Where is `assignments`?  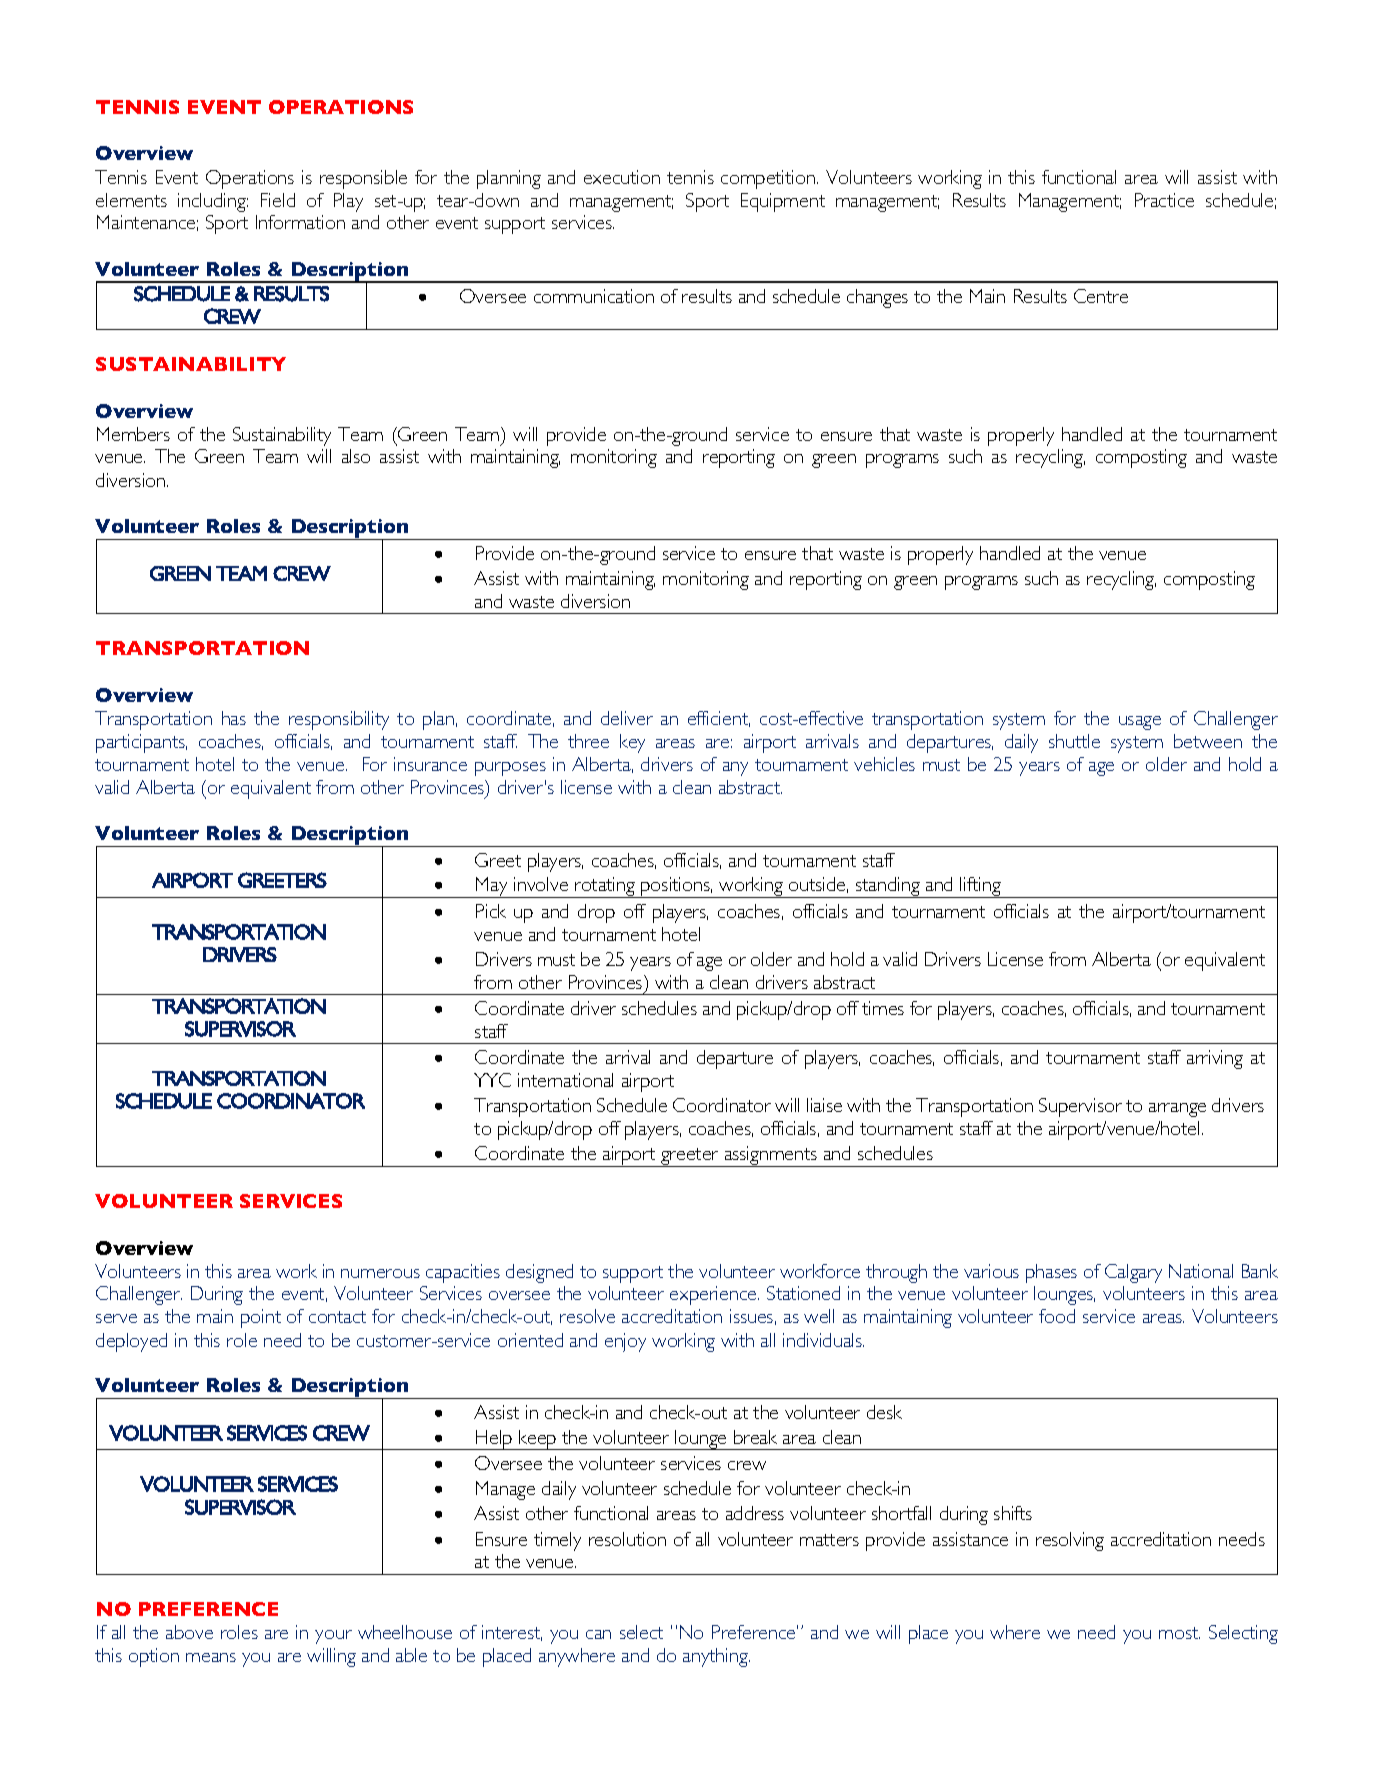
assignments is located at coordinates (771, 1156).
